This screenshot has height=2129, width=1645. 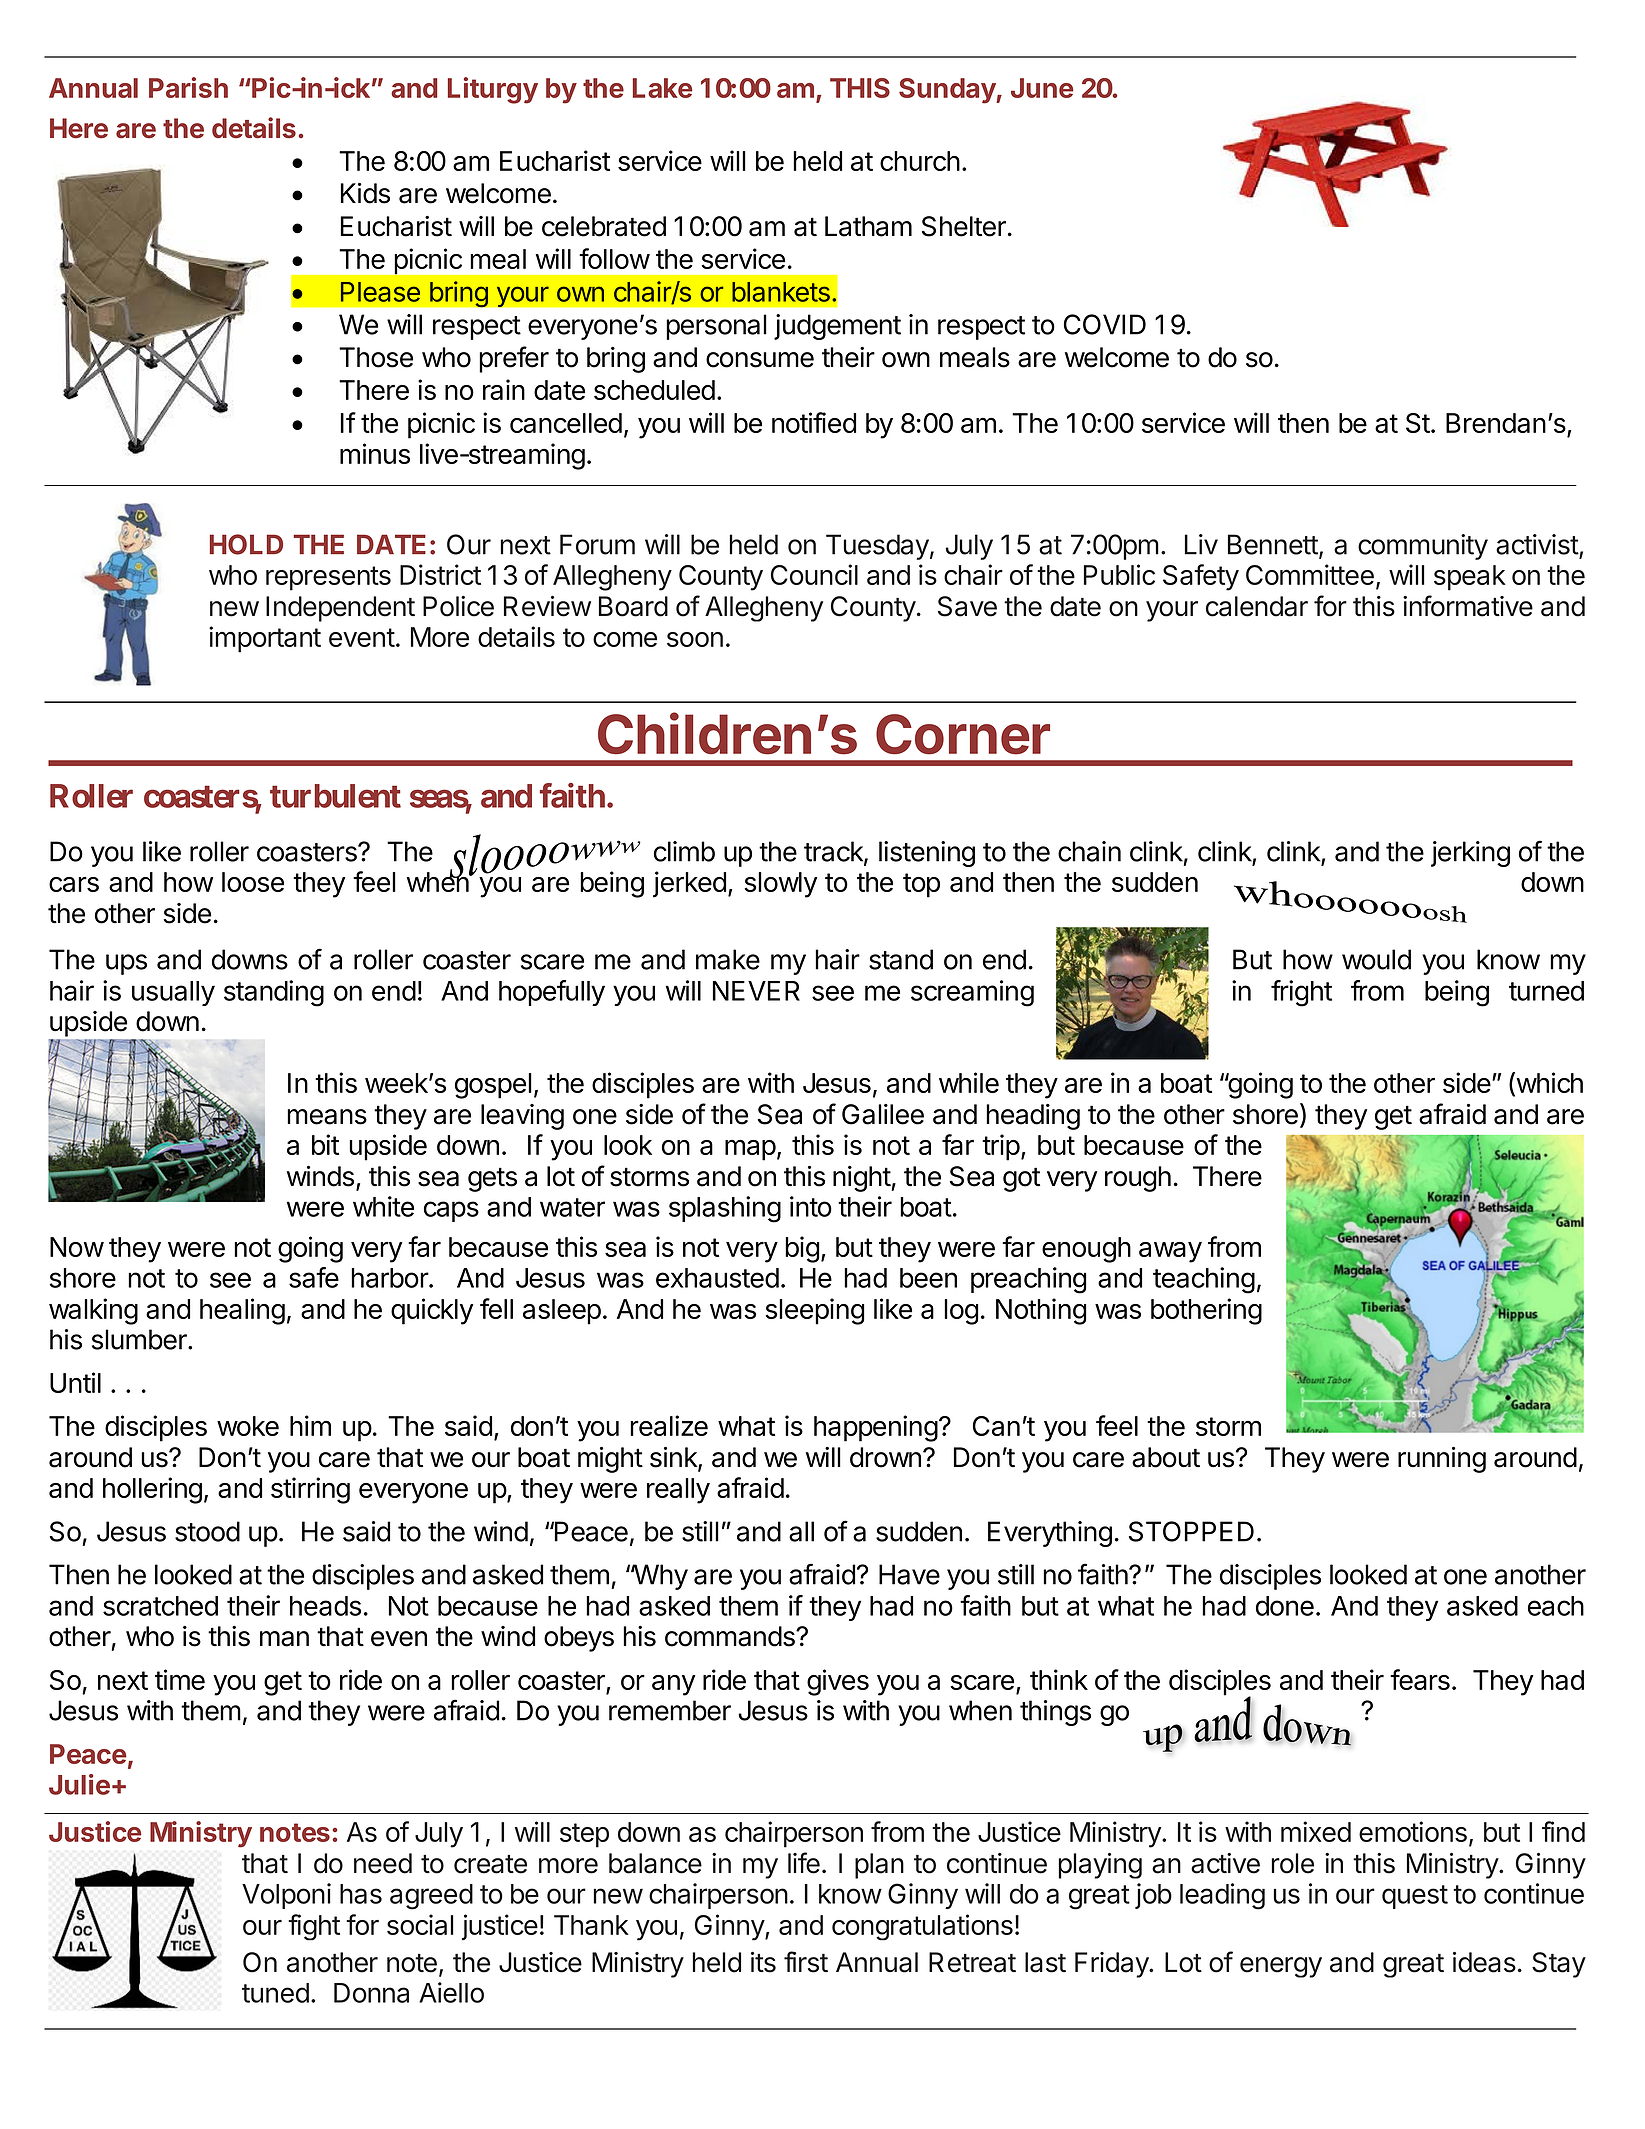 What do you see at coordinates (242, 1311) in the screenshot?
I see `healing` at bounding box center [242, 1311].
